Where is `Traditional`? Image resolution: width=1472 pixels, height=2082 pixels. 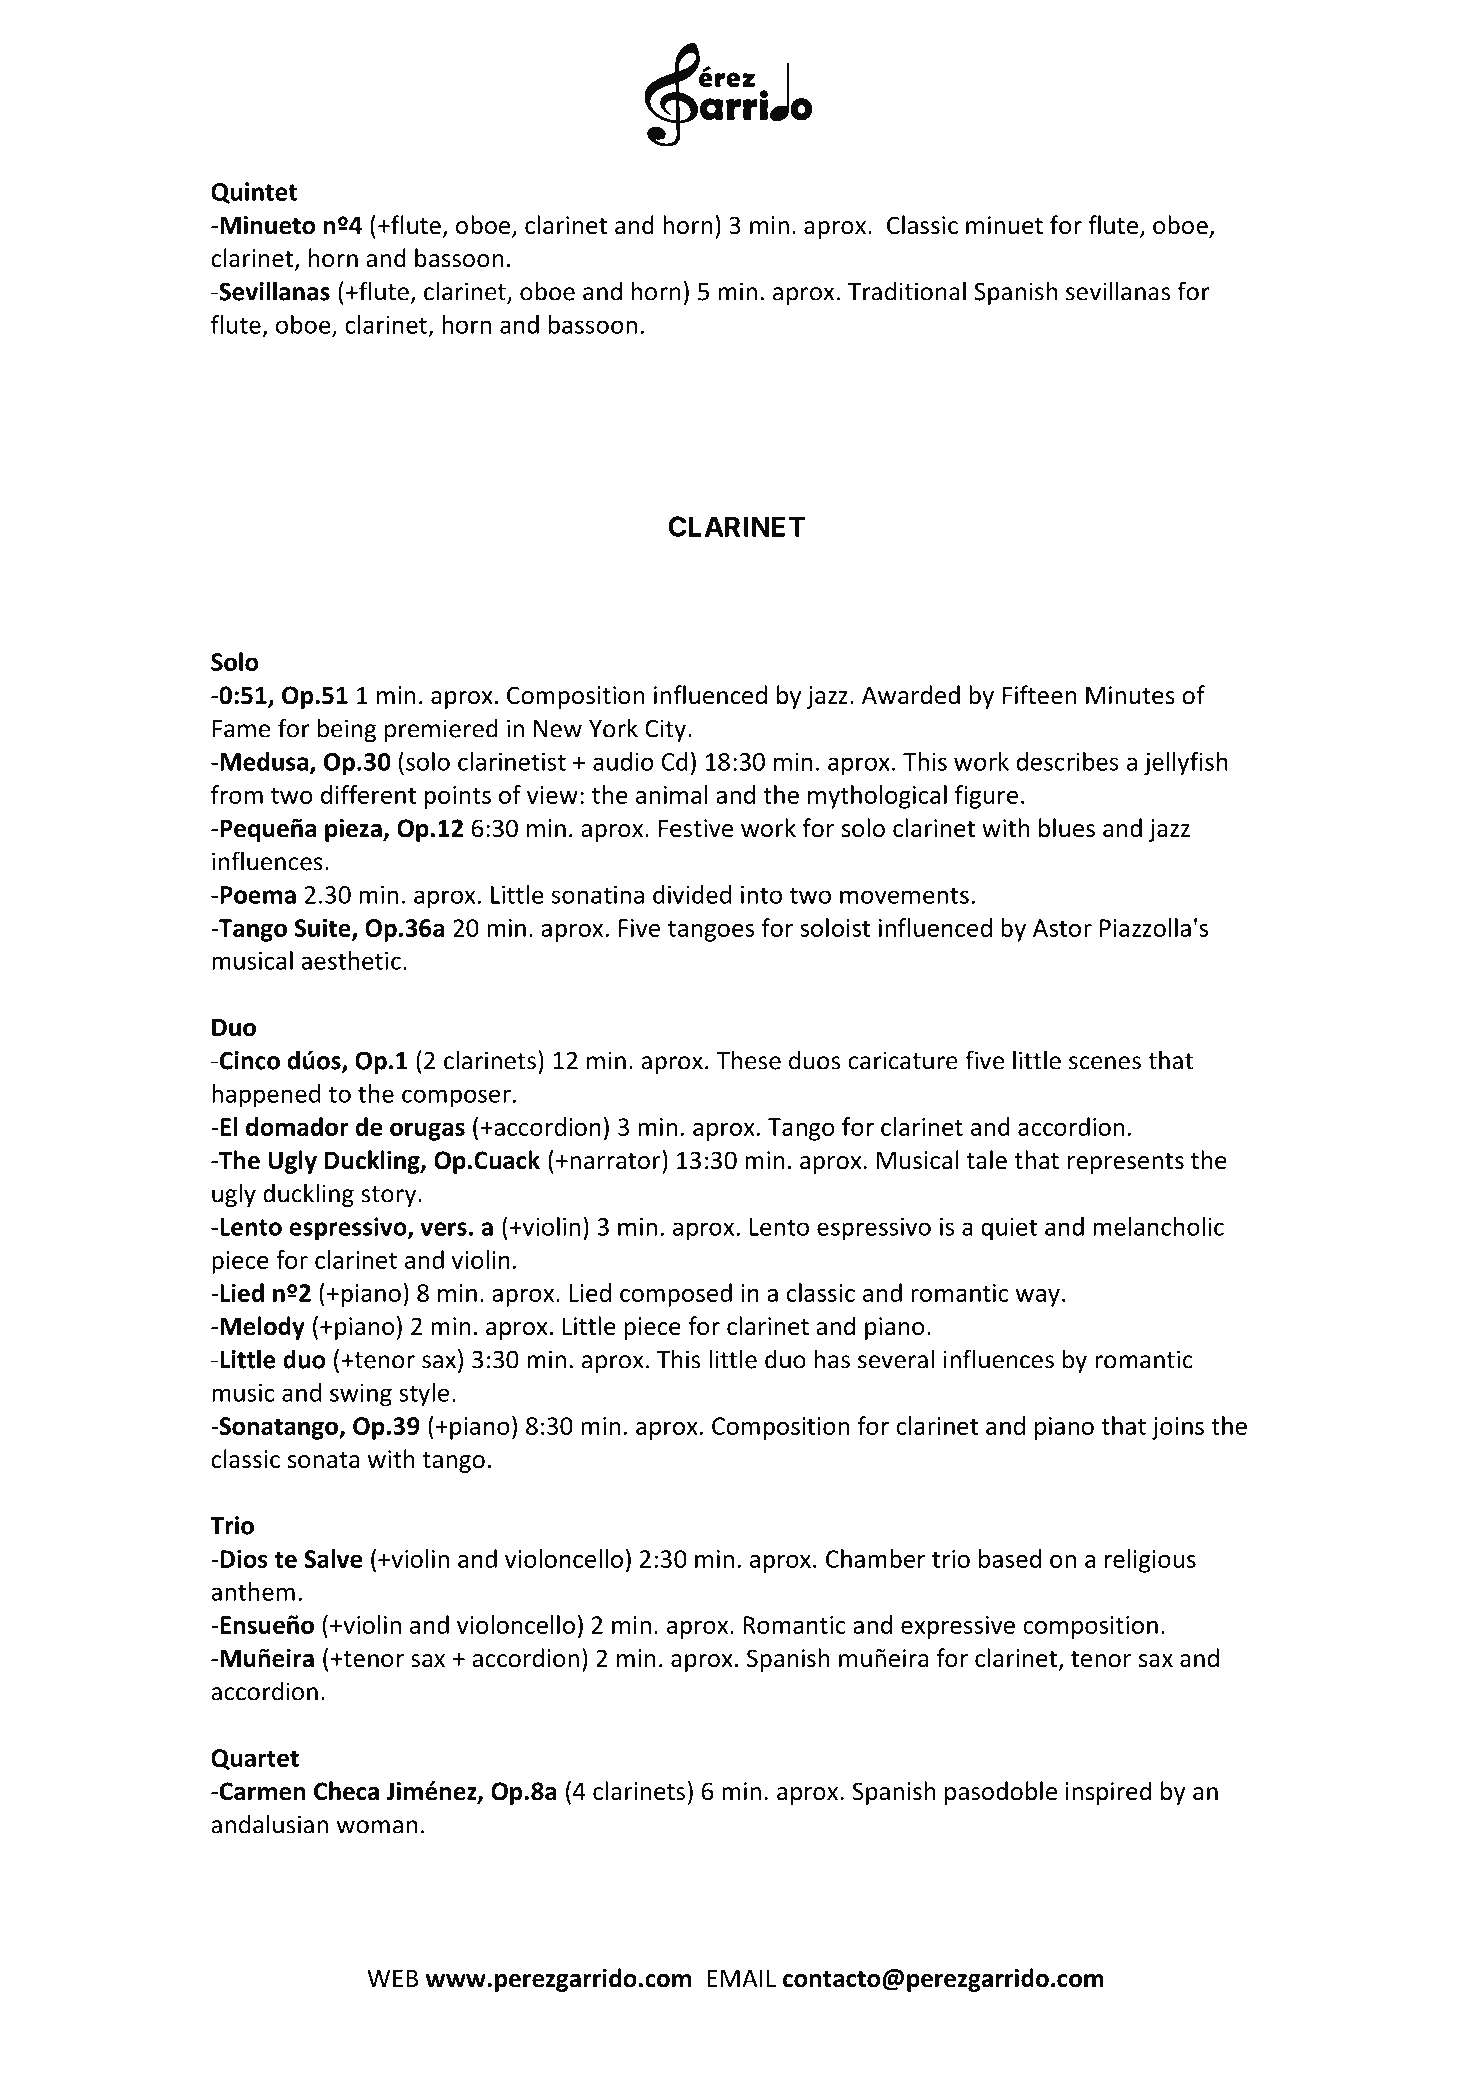
Traditional is located at coordinates (907, 291).
